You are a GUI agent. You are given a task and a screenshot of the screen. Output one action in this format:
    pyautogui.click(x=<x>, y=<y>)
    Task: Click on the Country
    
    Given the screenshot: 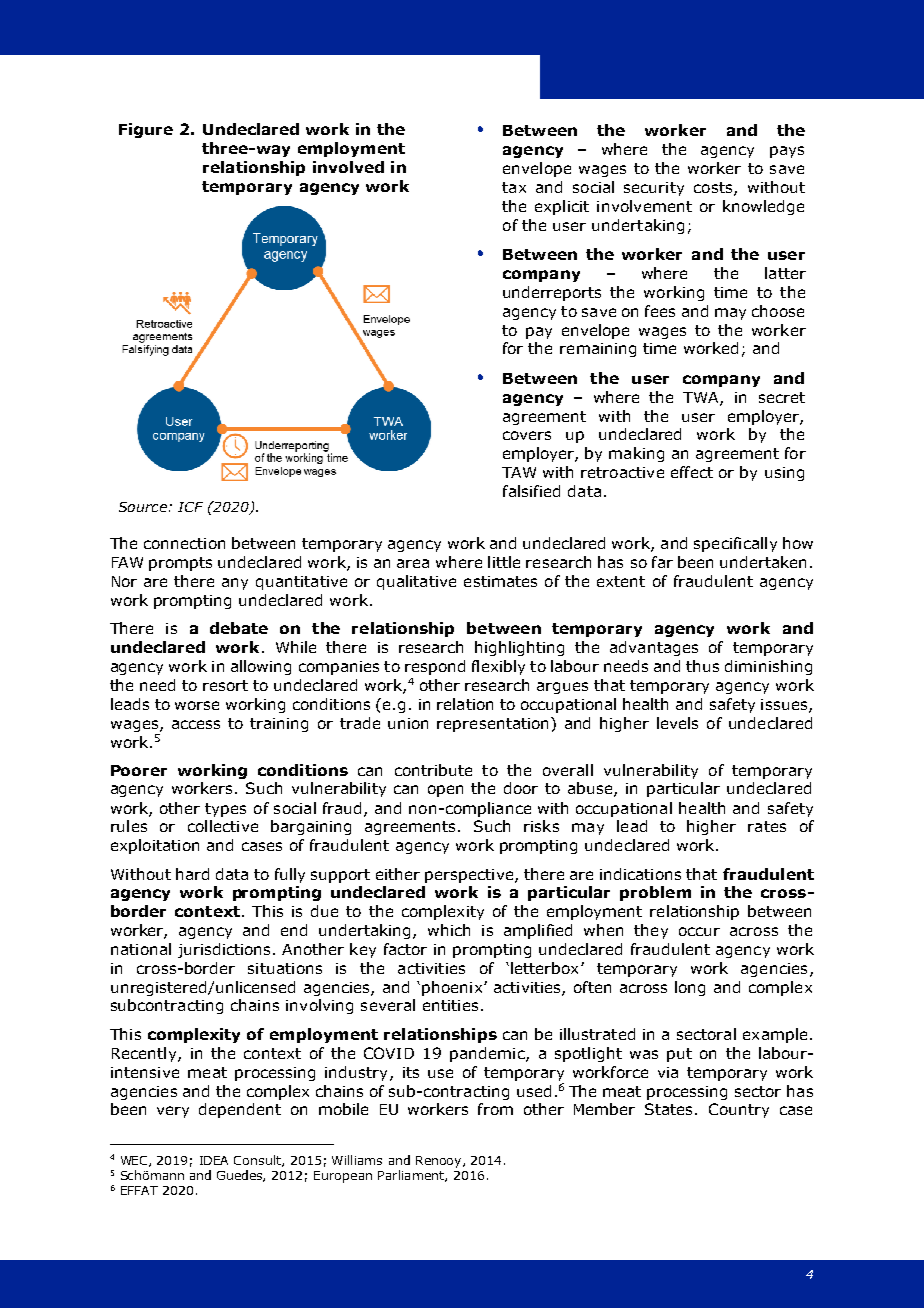 What is the action you would take?
    pyautogui.click(x=739, y=1110)
